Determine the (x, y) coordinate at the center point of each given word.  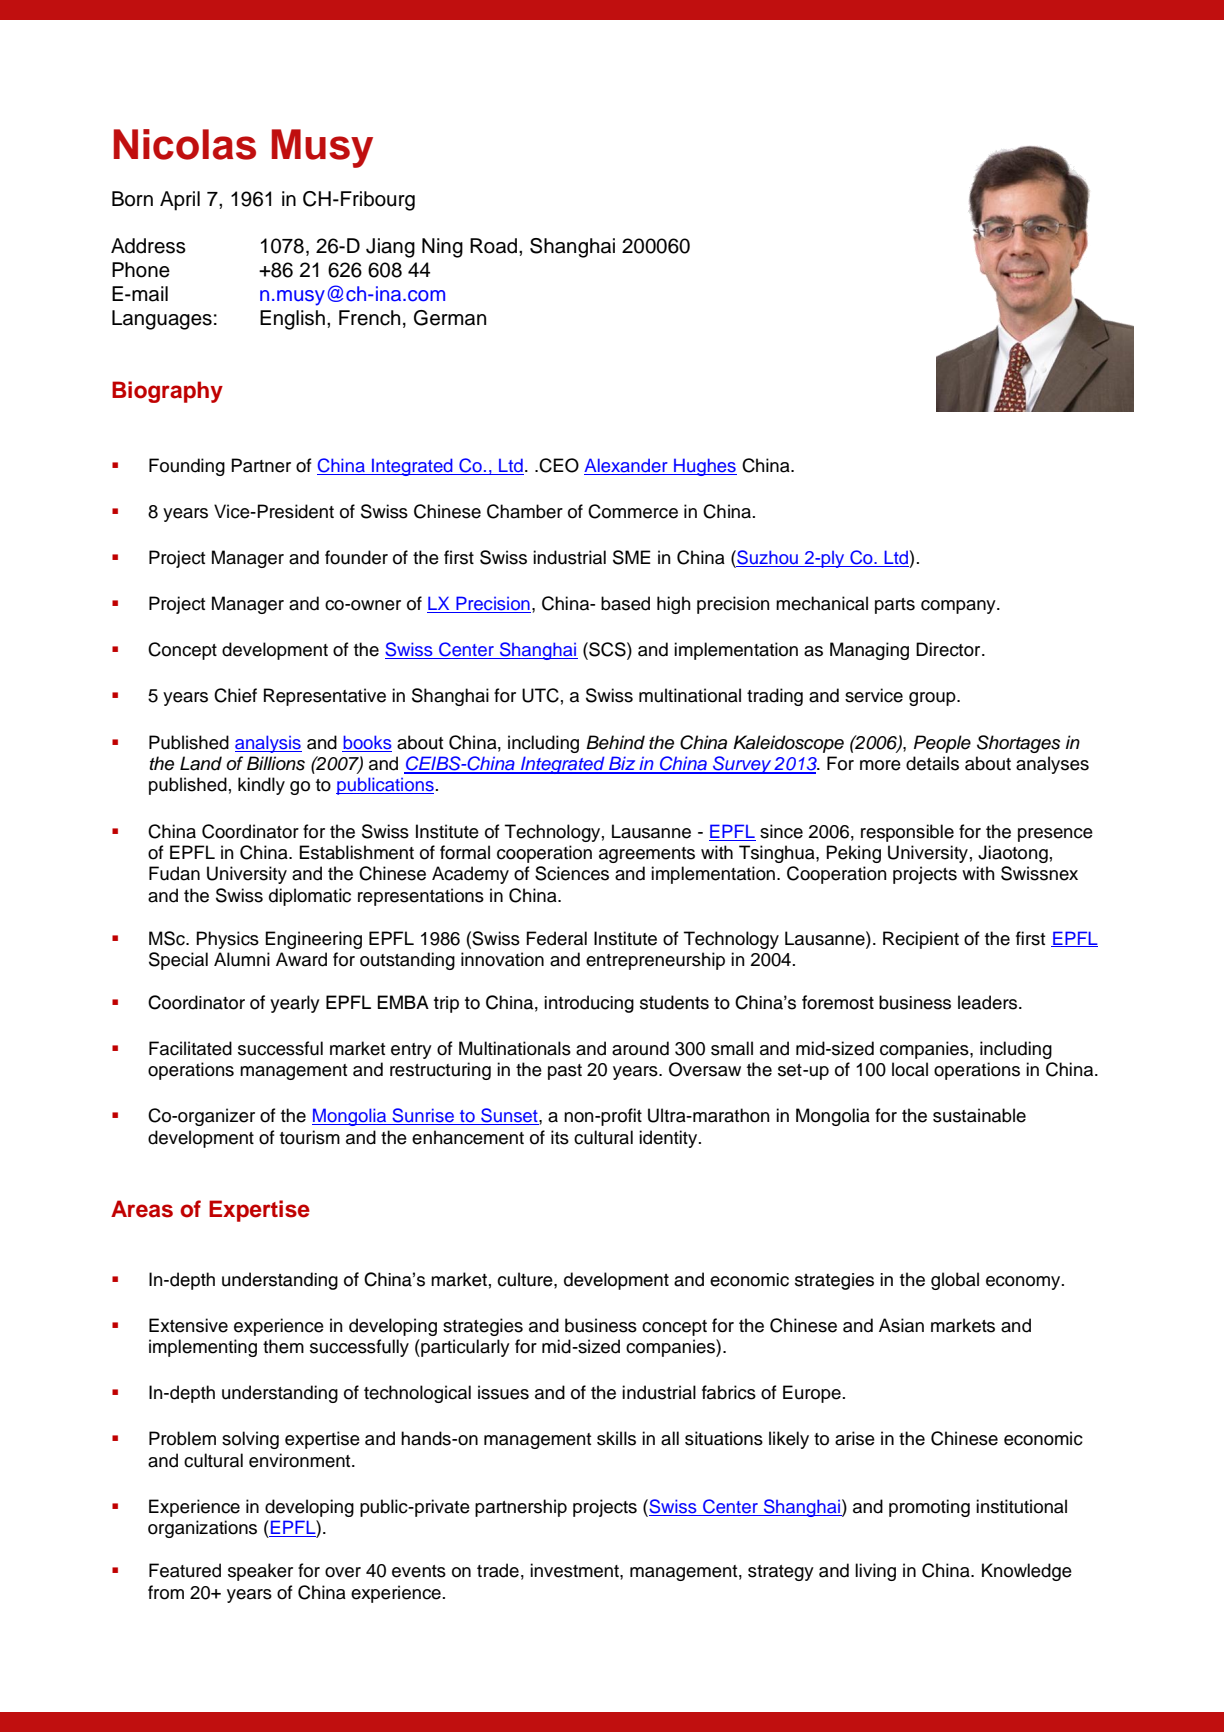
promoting (929, 1508)
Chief (235, 695)
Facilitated (190, 1048)
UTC (540, 695)
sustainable (979, 1115)
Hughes (704, 467)
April (180, 201)
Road (495, 246)
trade (498, 1570)
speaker (260, 1572)
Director (949, 649)
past (565, 1072)
